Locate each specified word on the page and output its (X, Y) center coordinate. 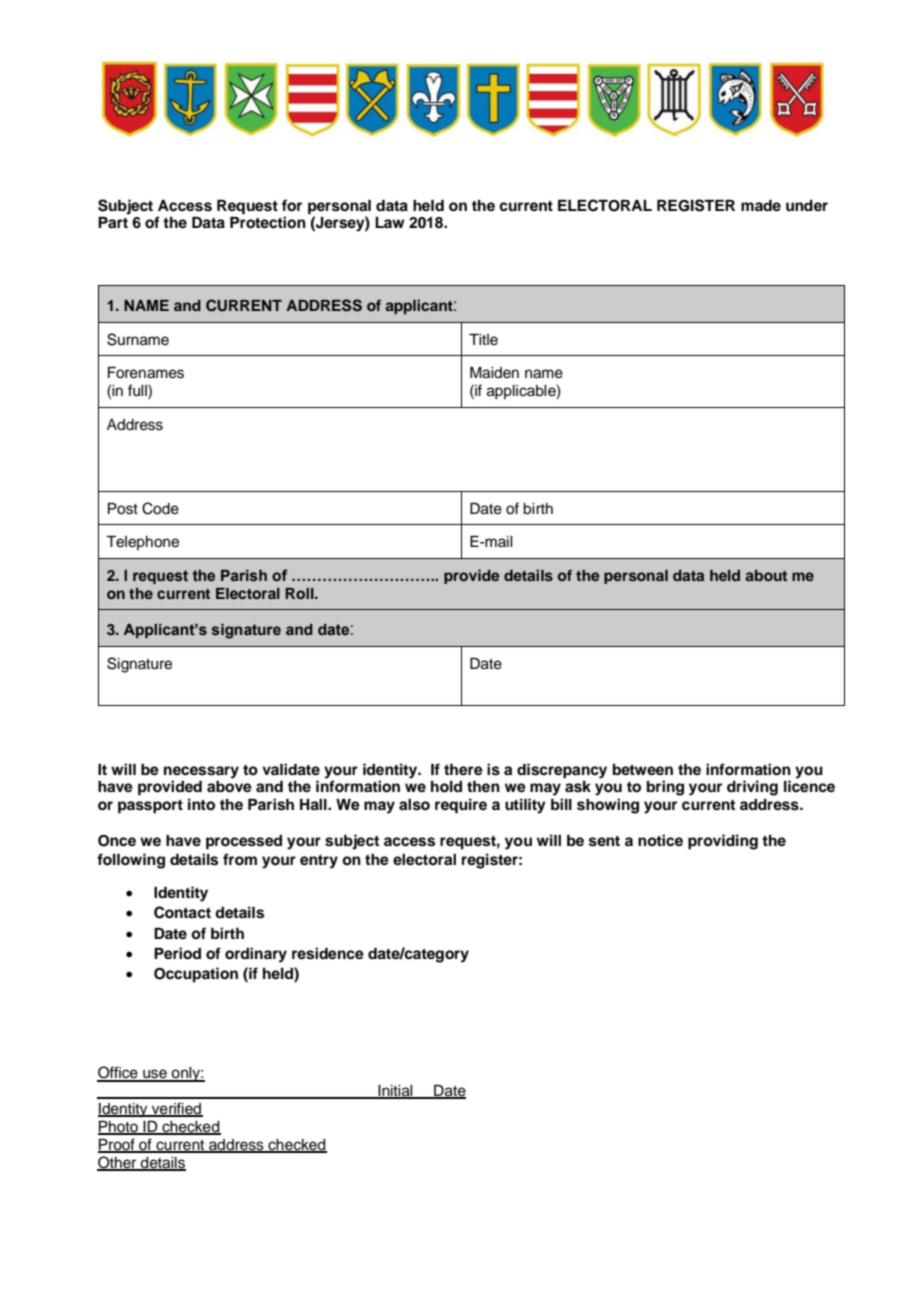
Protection (268, 222)
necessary (201, 772)
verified (176, 1109)
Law (389, 222)
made (761, 205)
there (463, 770)
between (643, 769)
